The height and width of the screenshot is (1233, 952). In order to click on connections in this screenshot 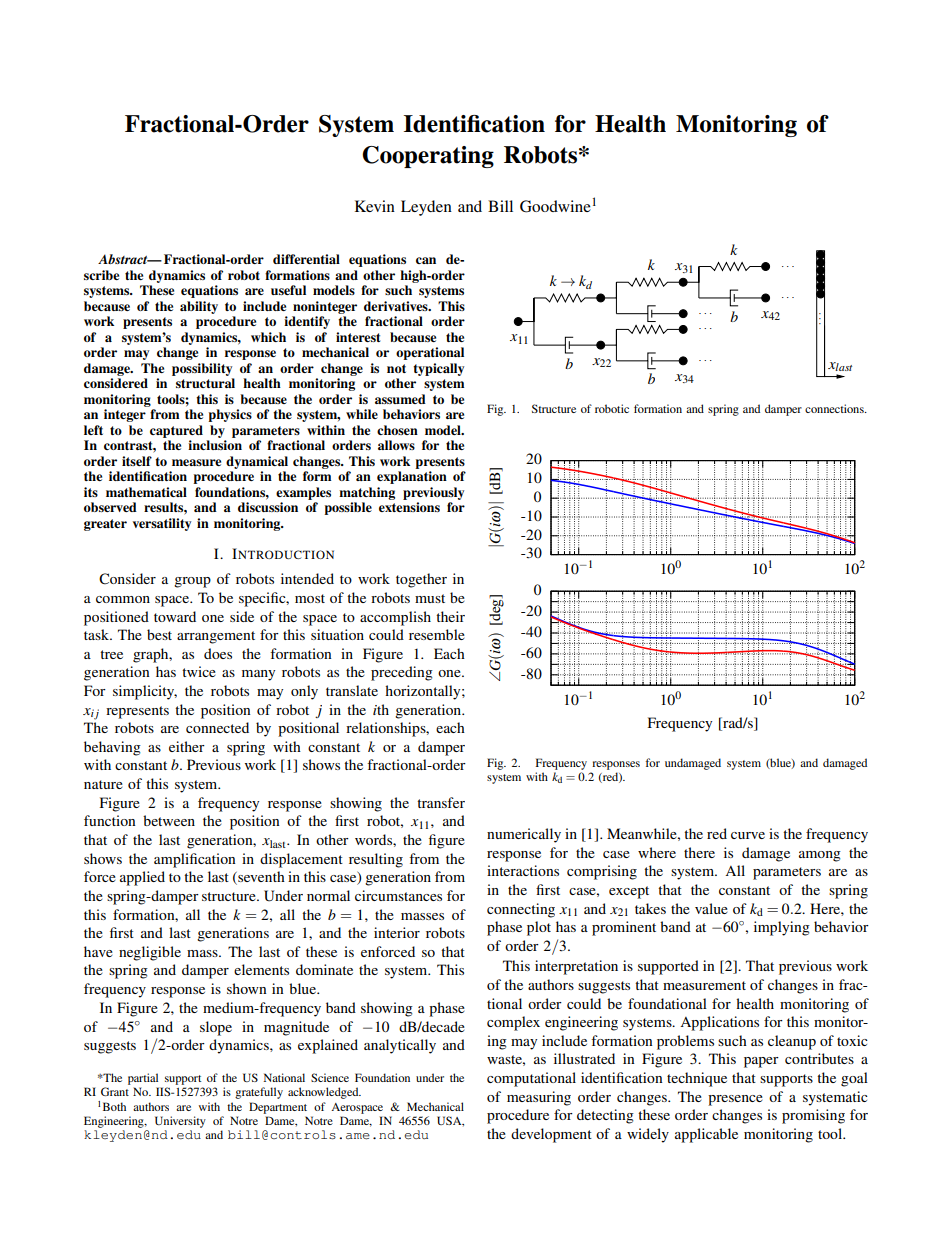, I will do `click(835, 408)`.
